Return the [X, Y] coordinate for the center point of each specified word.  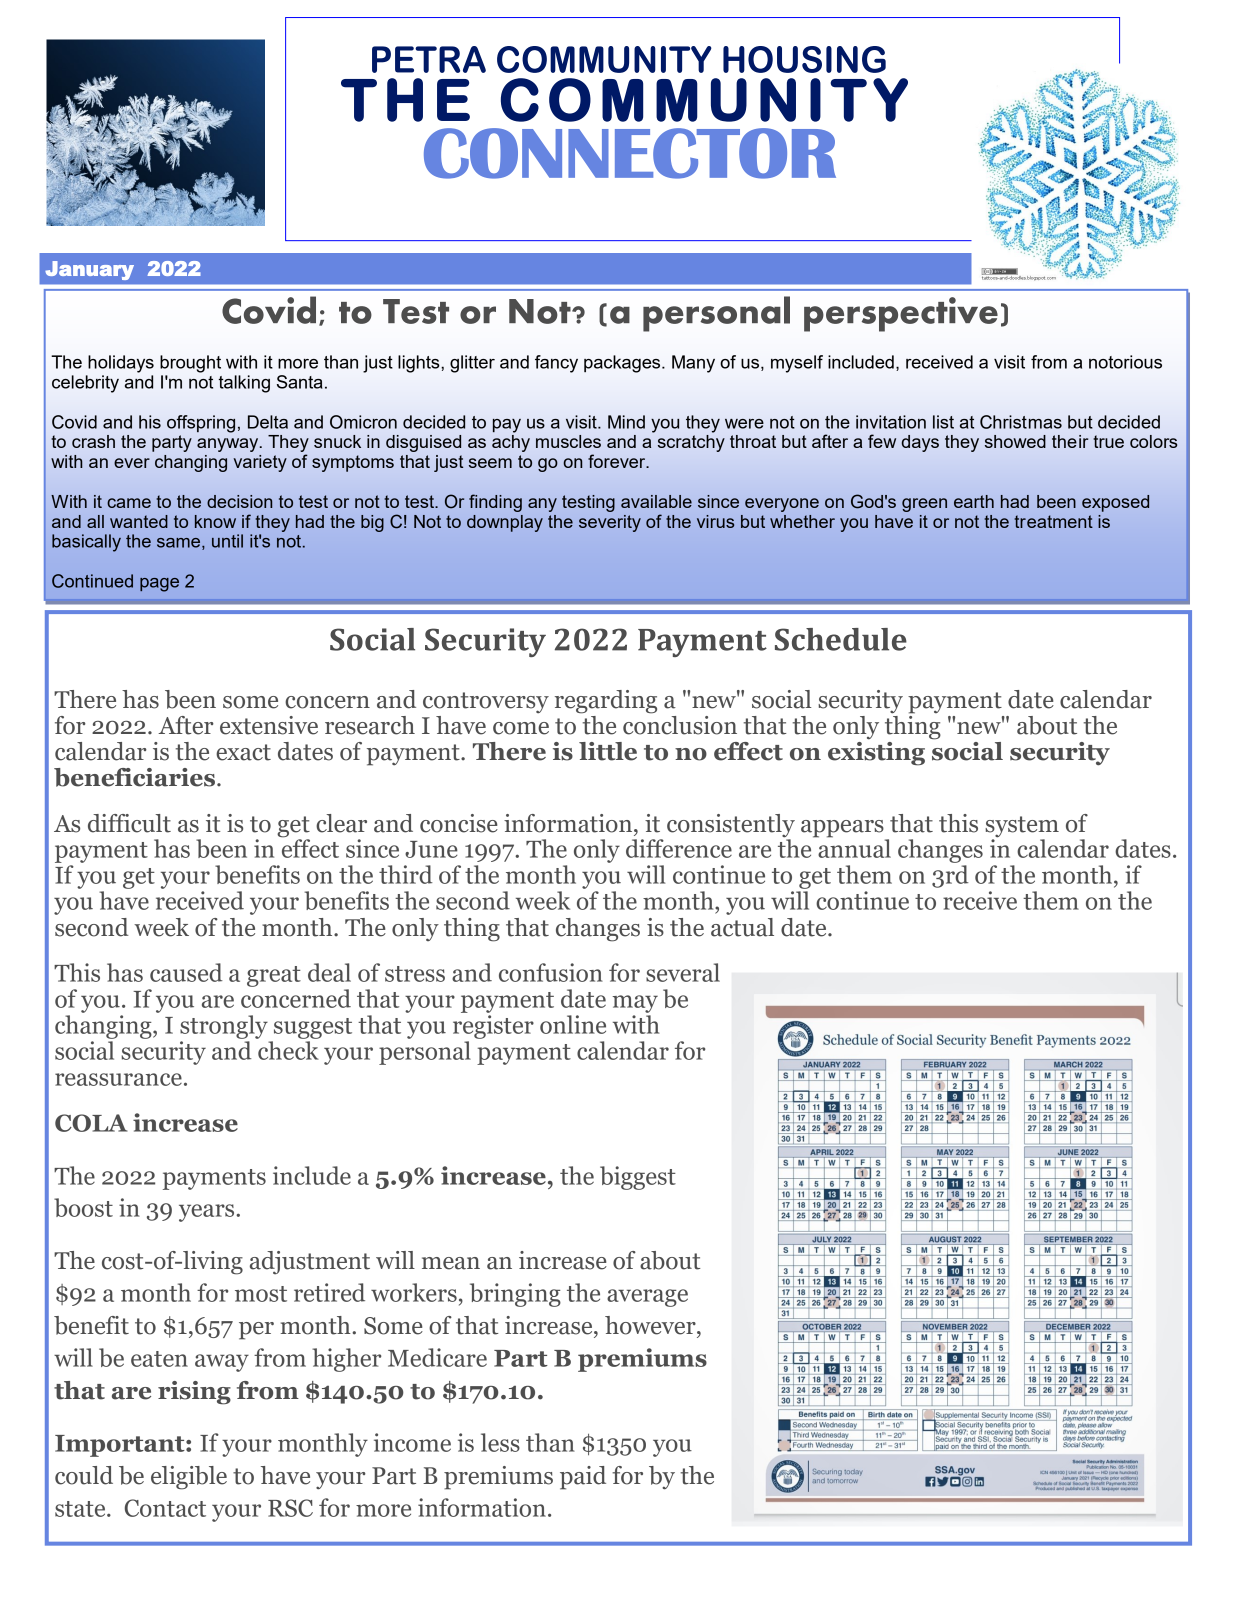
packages [623, 364]
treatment [1054, 521]
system [1022, 828]
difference [679, 848]
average [647, 1298]
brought [190, 364]
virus [715, 521]
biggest [638, 1178]
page [159, 585]
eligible [189, 1478]
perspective [901, 314]
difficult [129, 823]
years [208, 1213]
